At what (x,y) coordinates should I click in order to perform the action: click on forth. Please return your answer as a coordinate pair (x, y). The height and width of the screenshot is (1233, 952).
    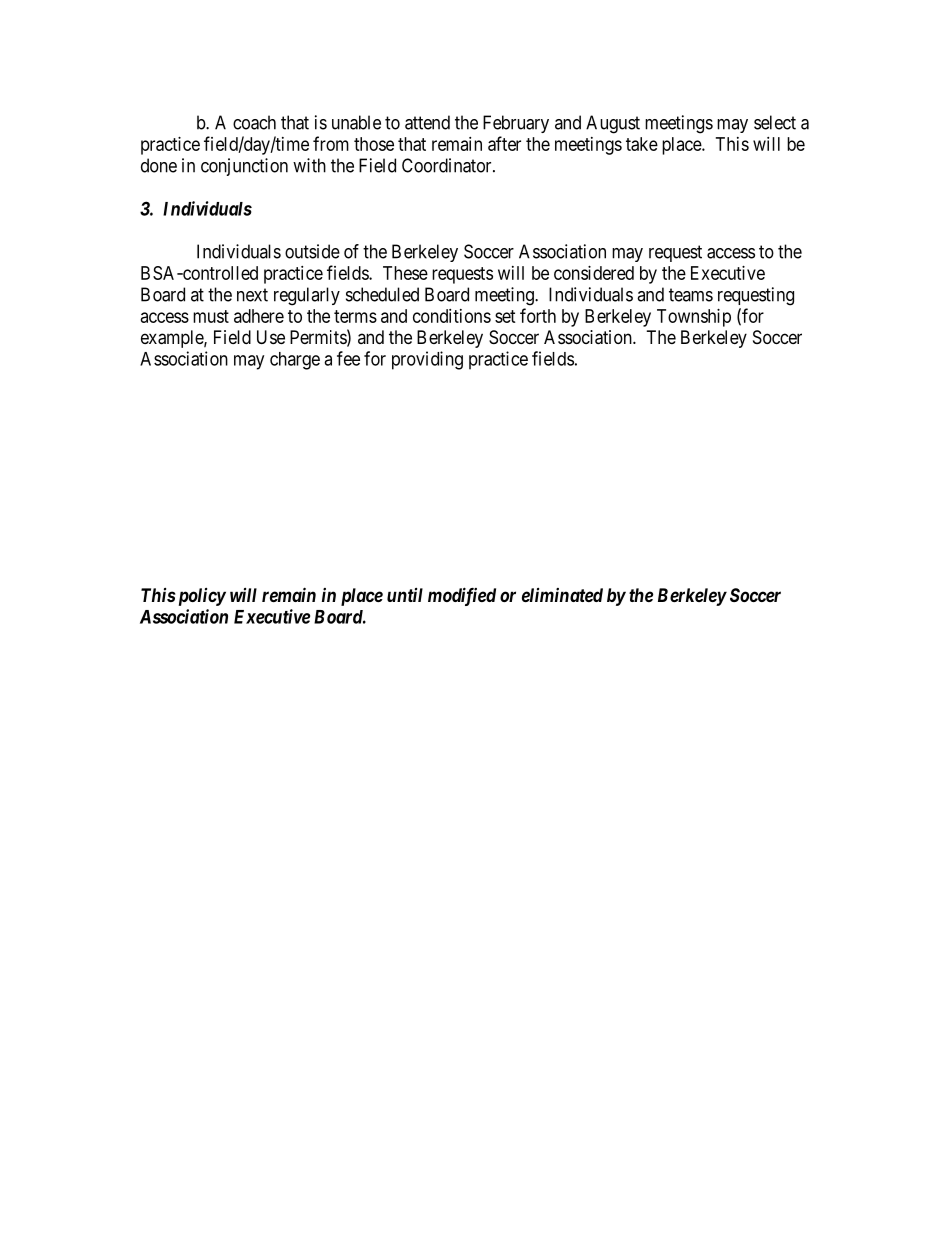
    Looking at the image, I should click on (538, 315).
